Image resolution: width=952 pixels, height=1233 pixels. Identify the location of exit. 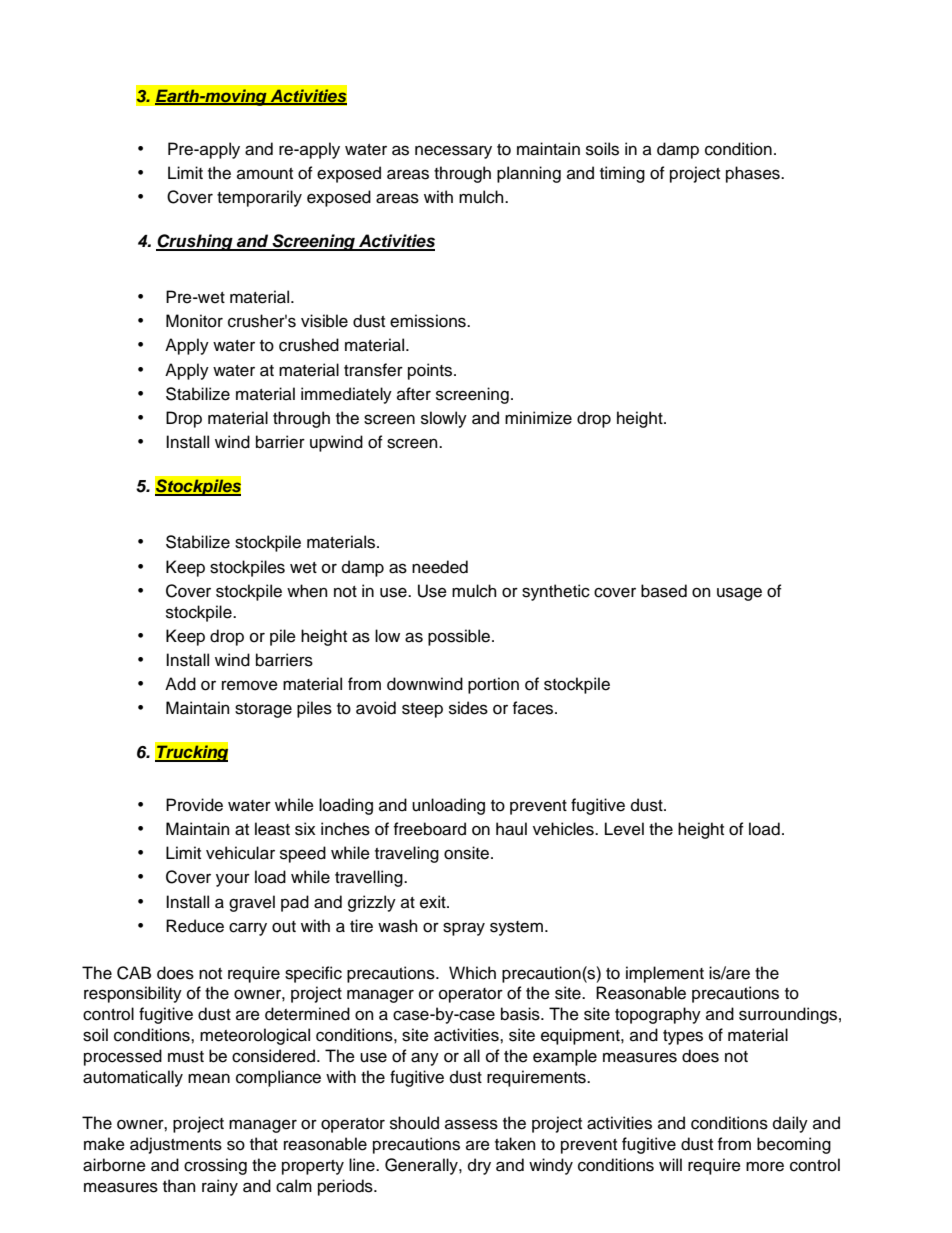
(434, 902).
